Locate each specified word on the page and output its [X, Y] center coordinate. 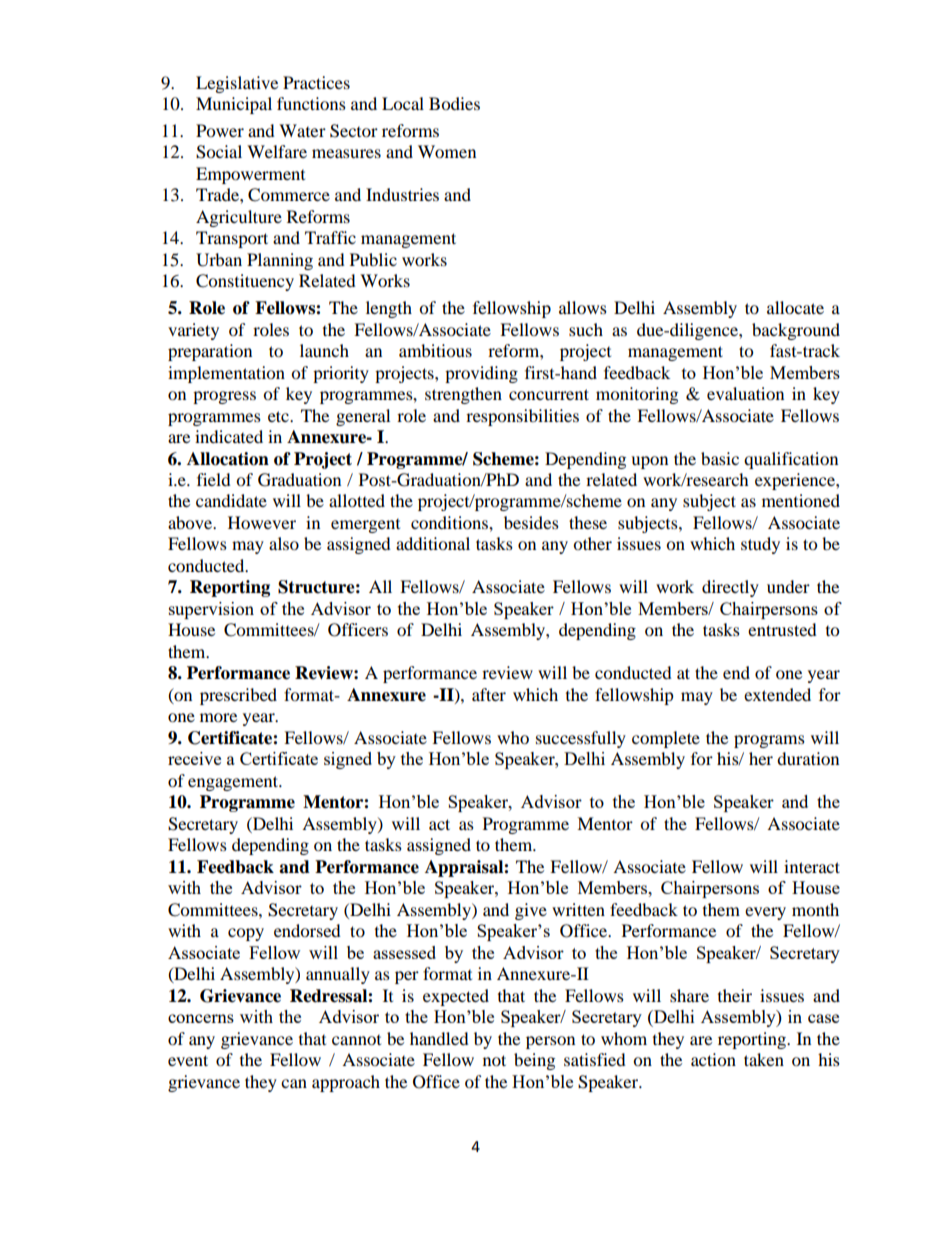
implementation [226, 374]
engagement [234, 783]
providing [481, 374]
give [531, 911]
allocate [795, 307]
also [284, 543]
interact [812, 866]
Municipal [234, 105]
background [796, 331]
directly [730, 588]
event [188, 1060]
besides [531, 522]
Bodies [454, 103]
